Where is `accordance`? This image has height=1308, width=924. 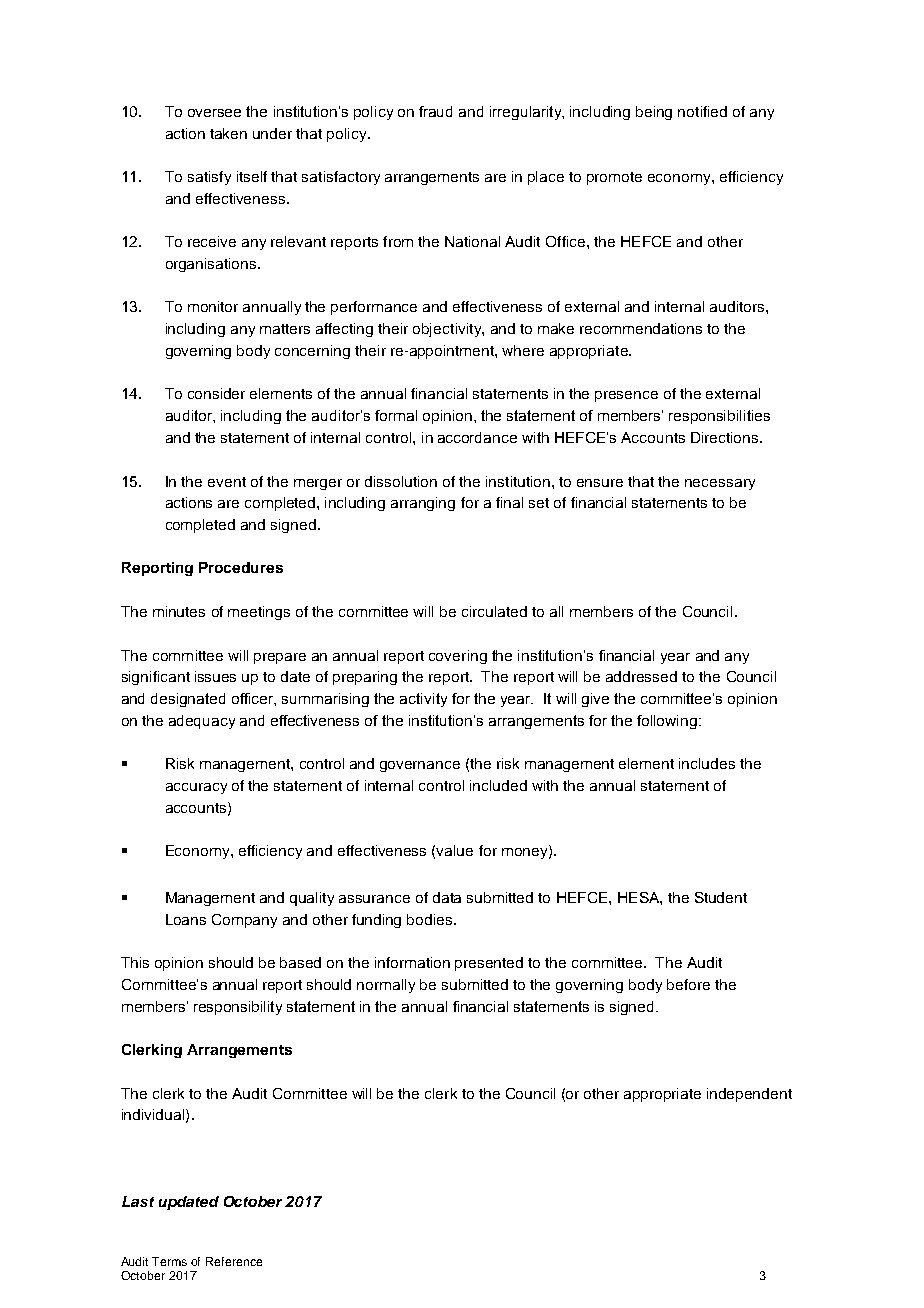 accordance is located at coordinates (477, 437).
